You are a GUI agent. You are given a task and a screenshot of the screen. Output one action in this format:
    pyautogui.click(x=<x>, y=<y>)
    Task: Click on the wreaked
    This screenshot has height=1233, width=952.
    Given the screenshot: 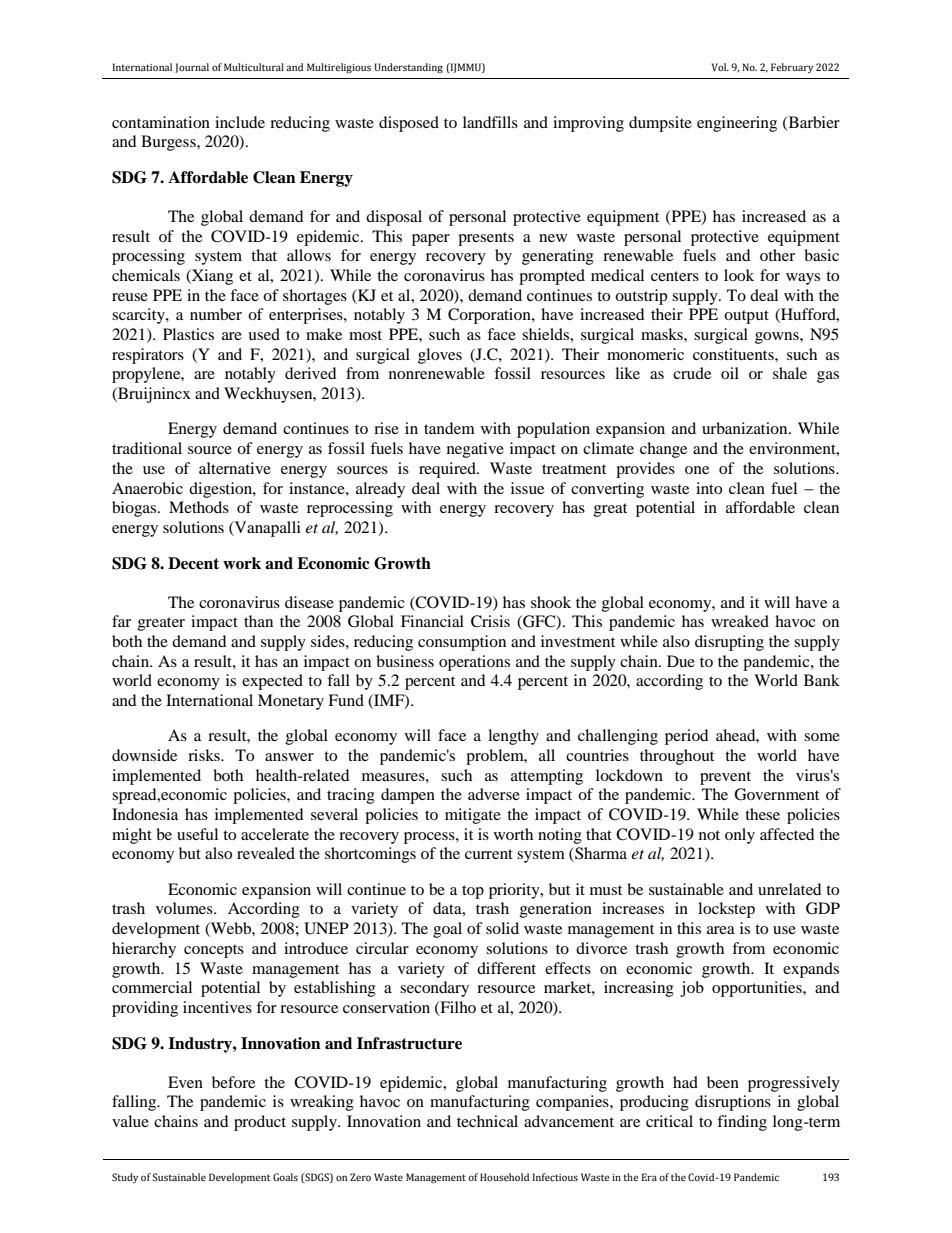 What is the action you would take?
    pyautogui.click(x=740, y=621)
